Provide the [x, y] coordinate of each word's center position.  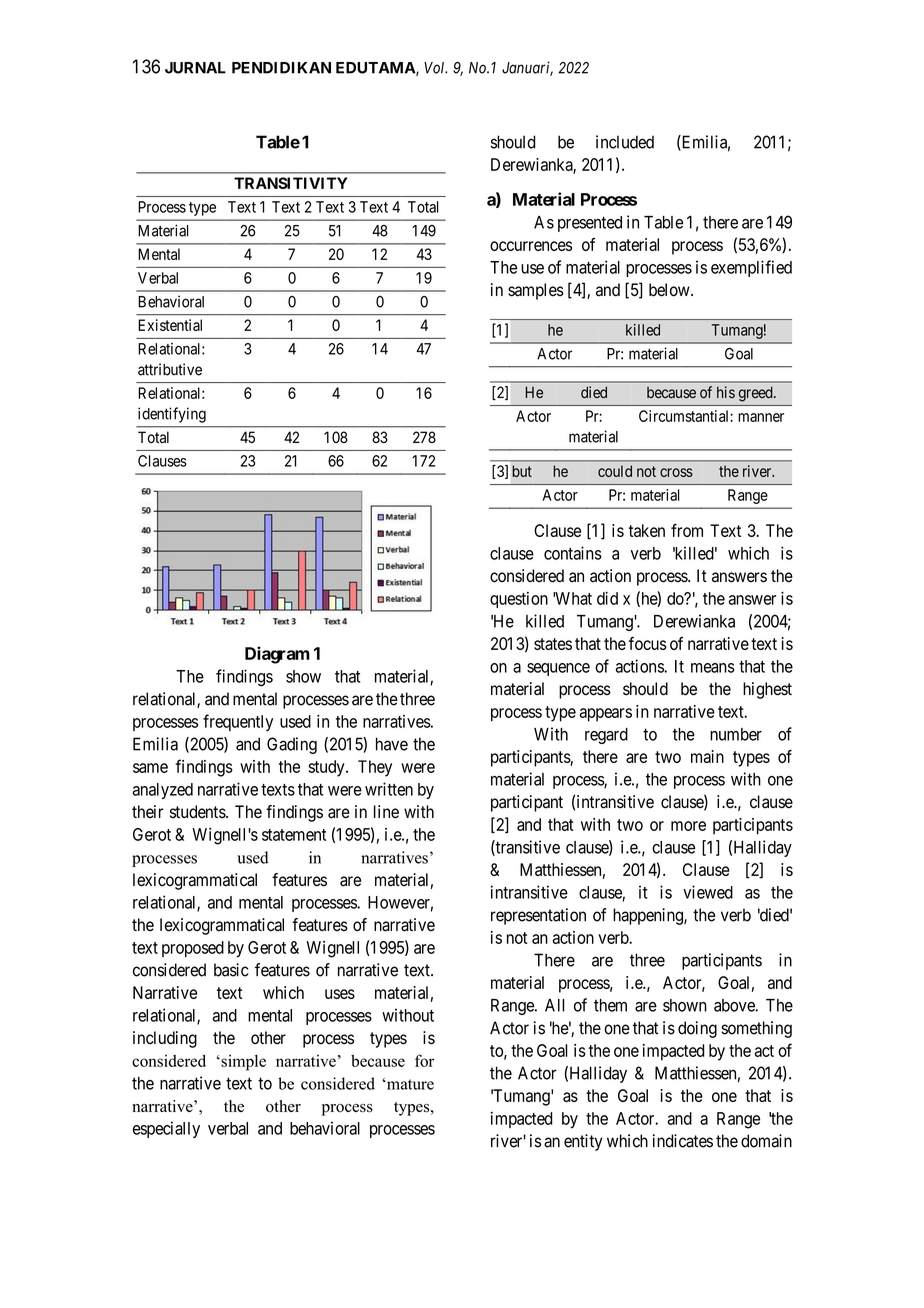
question [519, 600]
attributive [170, 369]
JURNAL [195, 68]
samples [536, 291]
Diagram [277, 655]
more [688, 826]
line [386, 812]
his [726, 392]
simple [242, 1063]
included [625, 142]
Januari [527, 68]
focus [647, 643]
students [198, 812]
